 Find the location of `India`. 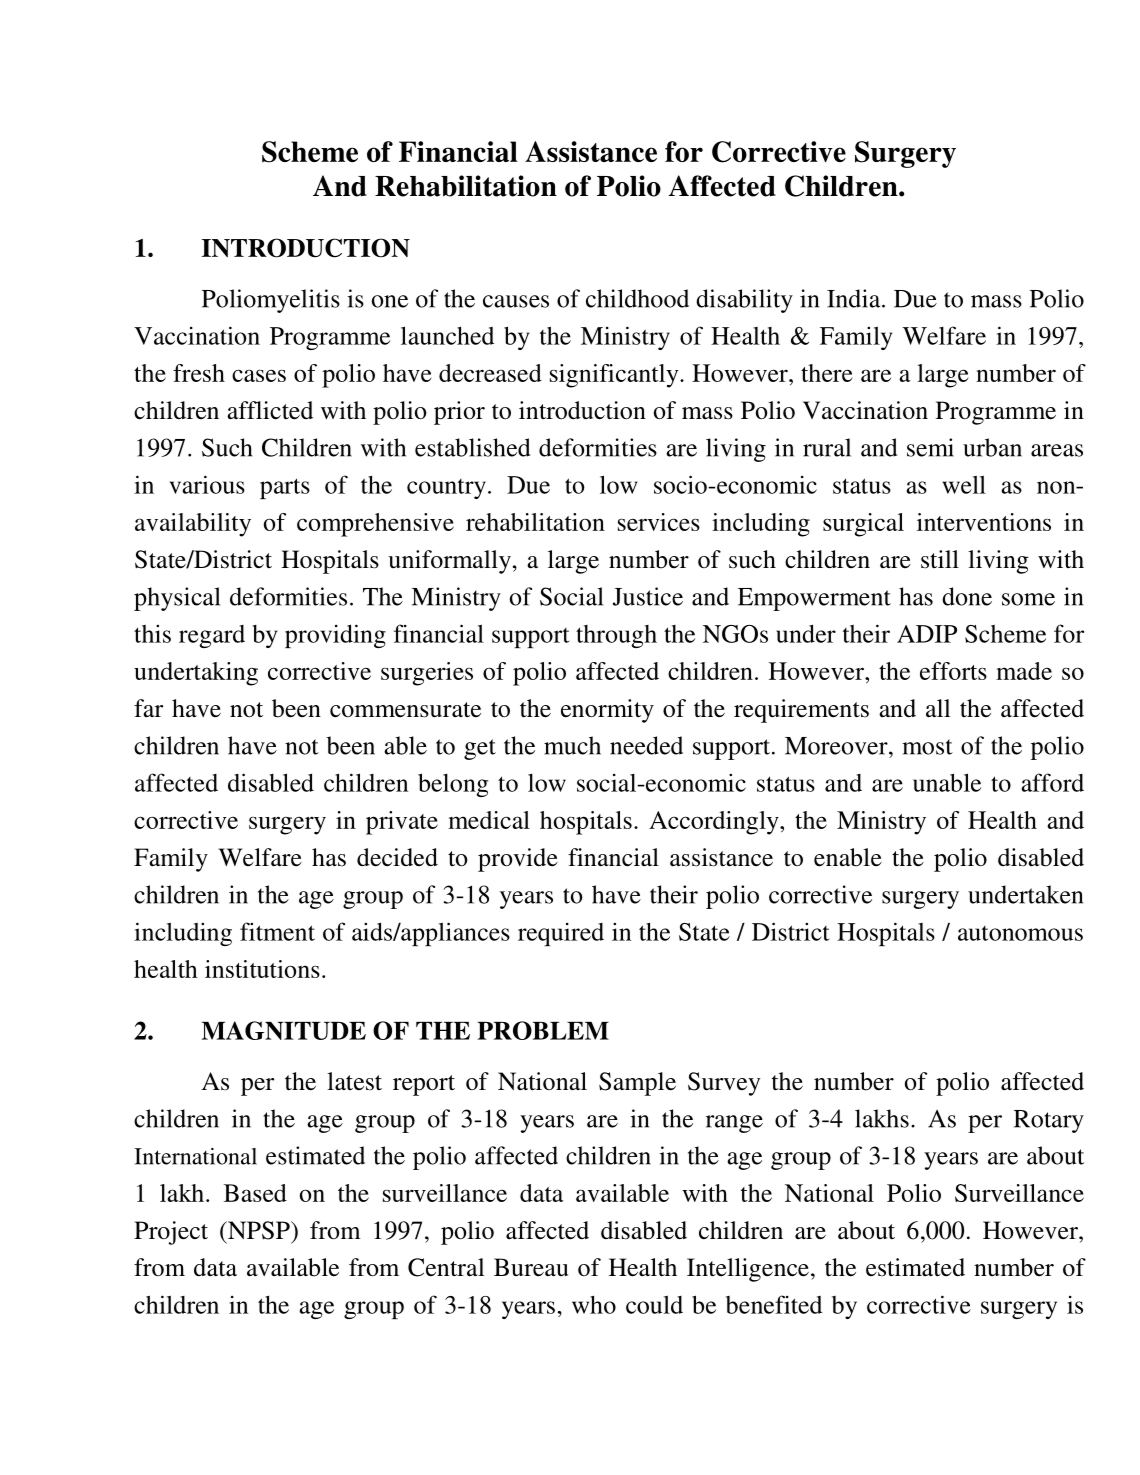

India is located at coordinates (855, 298).
